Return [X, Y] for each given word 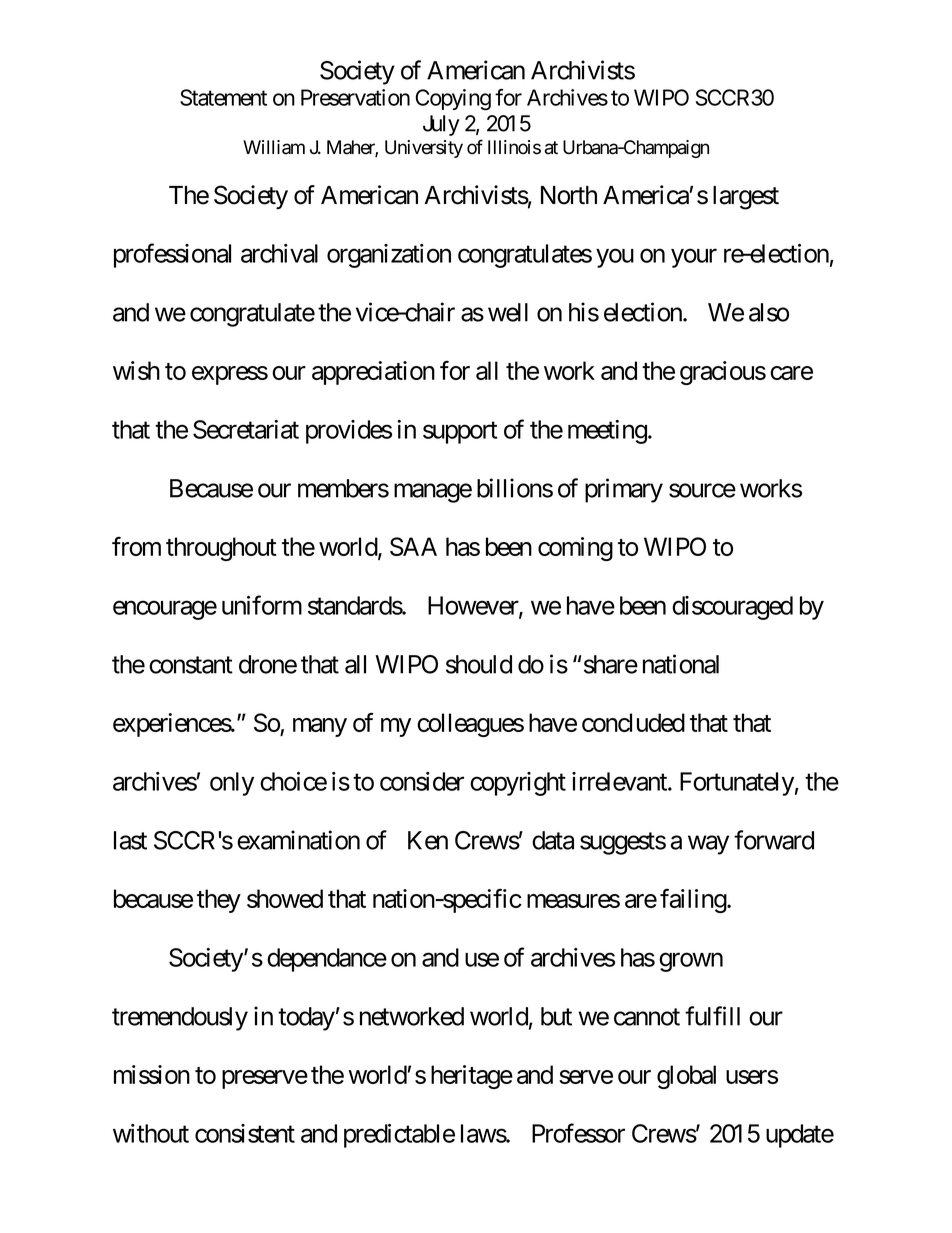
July [441, 125]
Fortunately [737, 784]
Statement [223, 97]
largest [746, 198]
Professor [578, 1133]
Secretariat [246, 429]
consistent [245, 1133]
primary [624, 490]
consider [422, 781]
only [232, 784]
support [460, 433]
